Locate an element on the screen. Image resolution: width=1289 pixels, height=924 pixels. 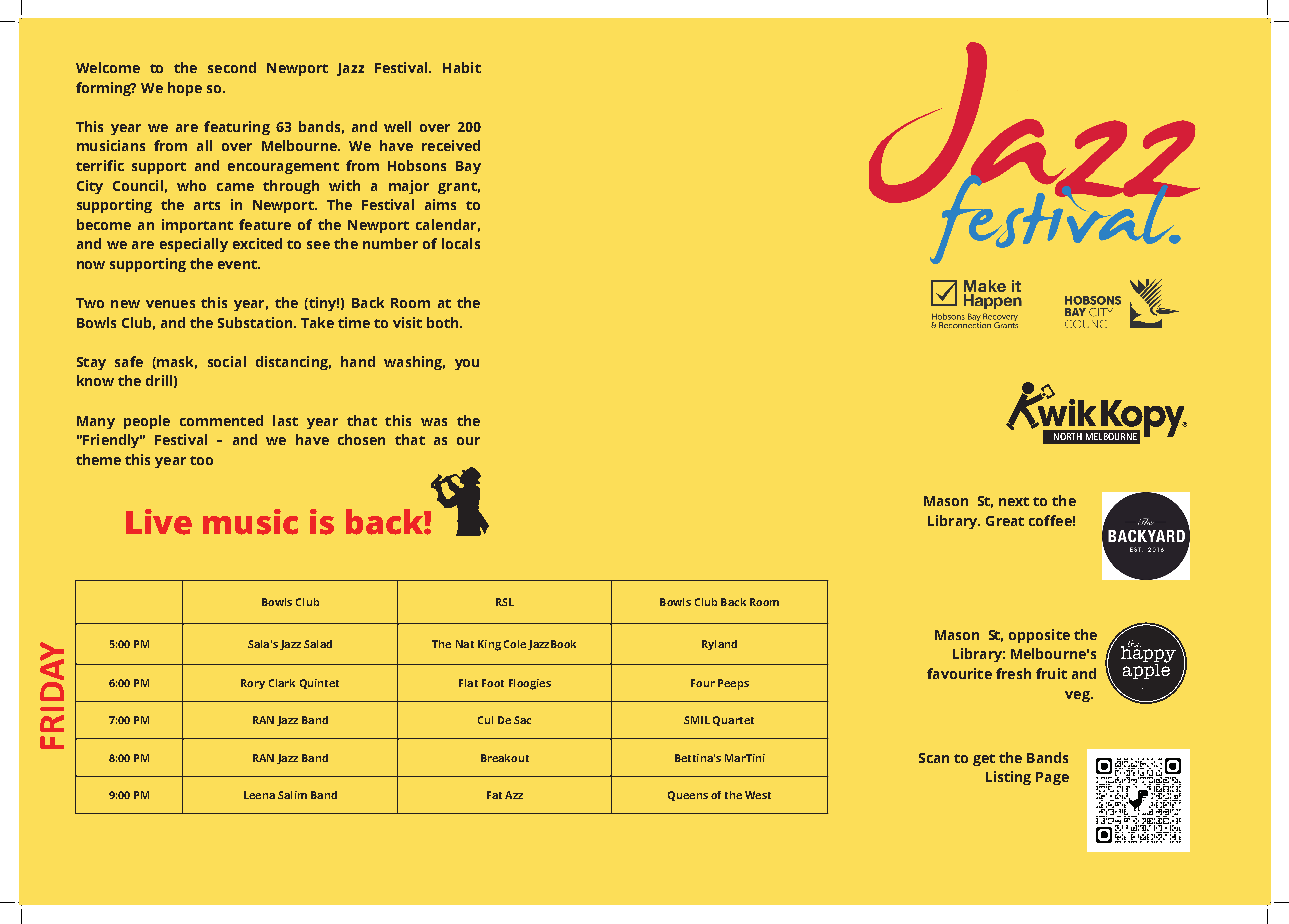
Rory is located at coordinates (253, 684).
